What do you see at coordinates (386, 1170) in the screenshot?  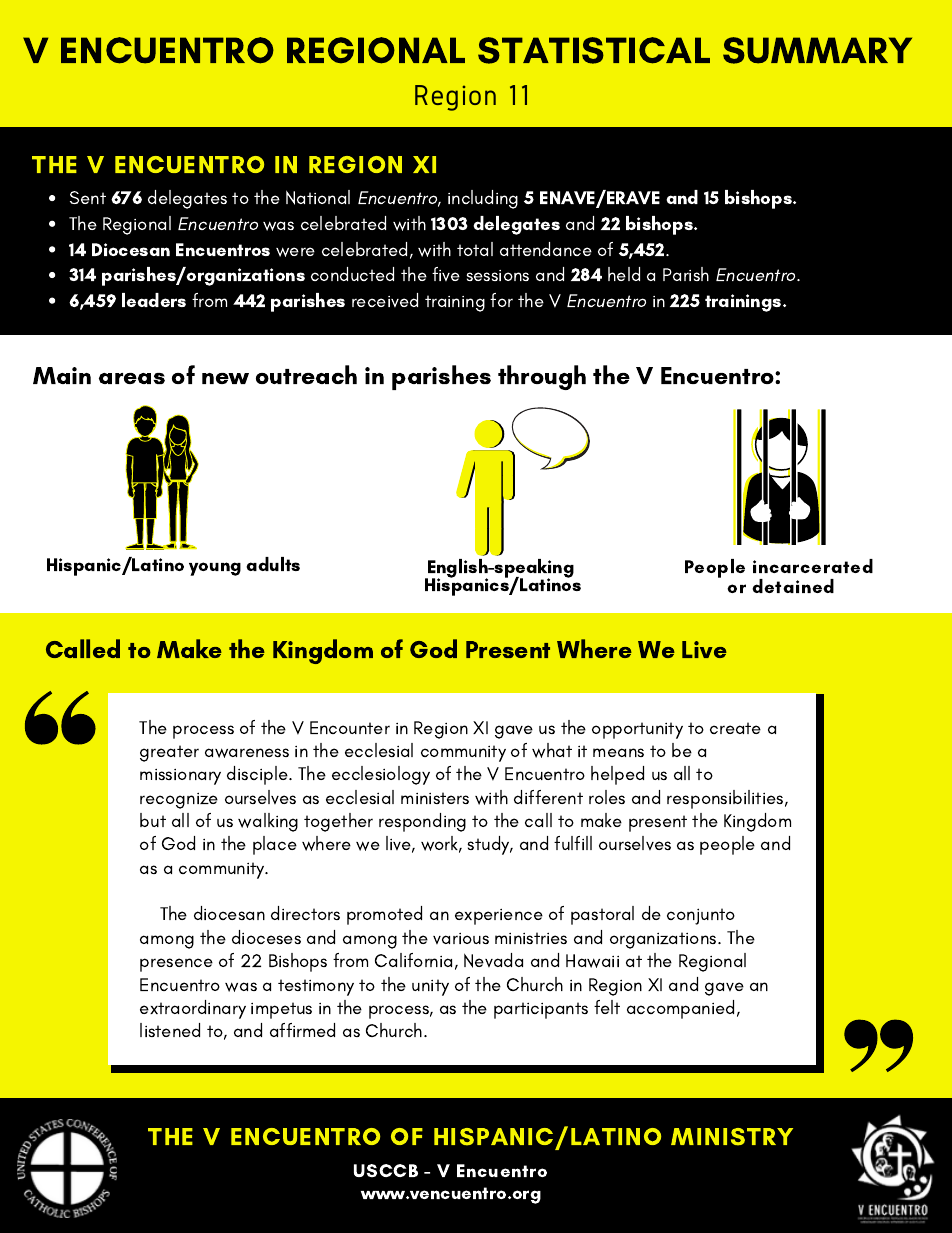 I see `USCCB` at bounding box center [386, 1170].
